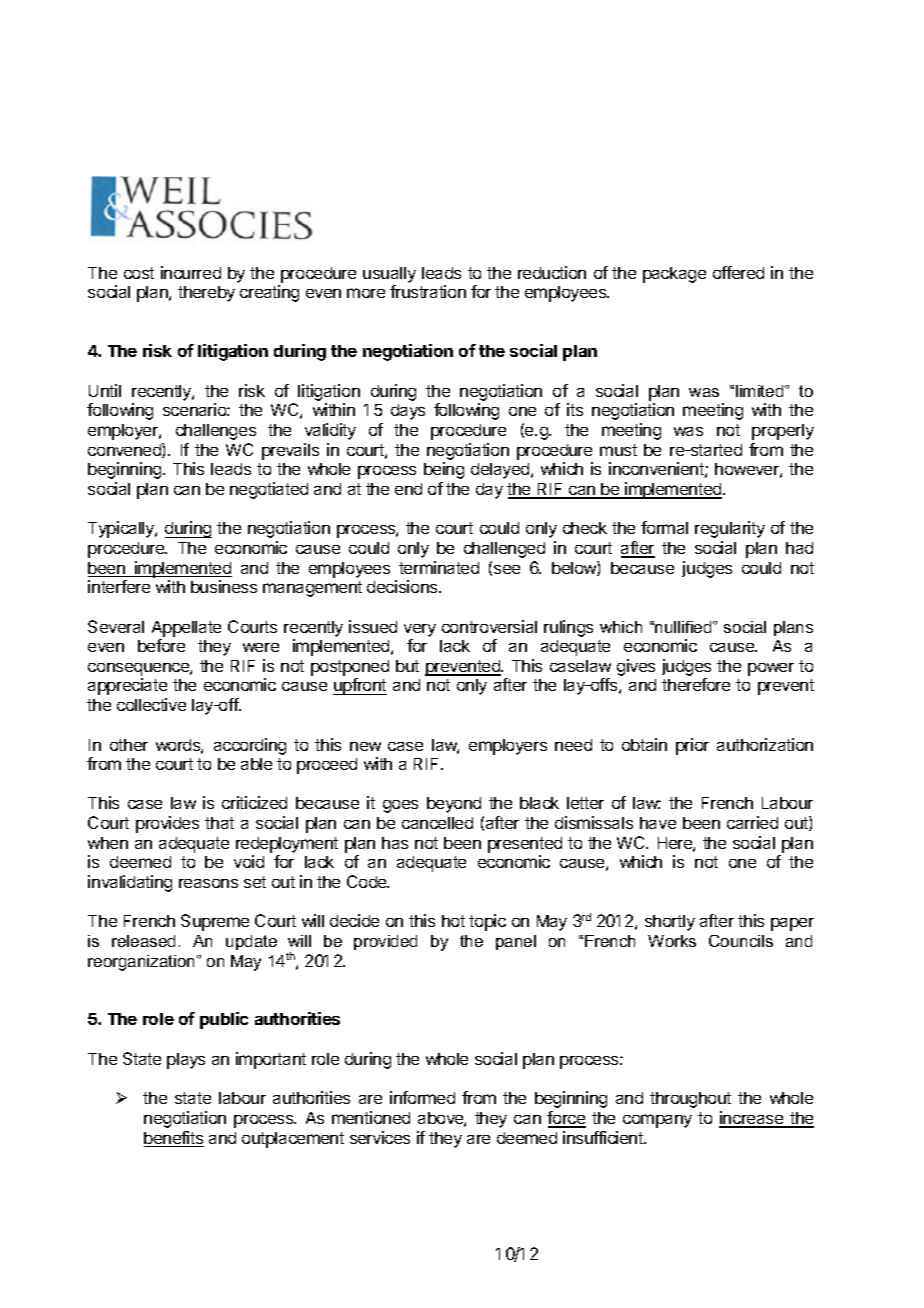 This image has height=1308, width=924. Describe the element at coordinates (428, 291) in the image. I see `frustration` at that location.
